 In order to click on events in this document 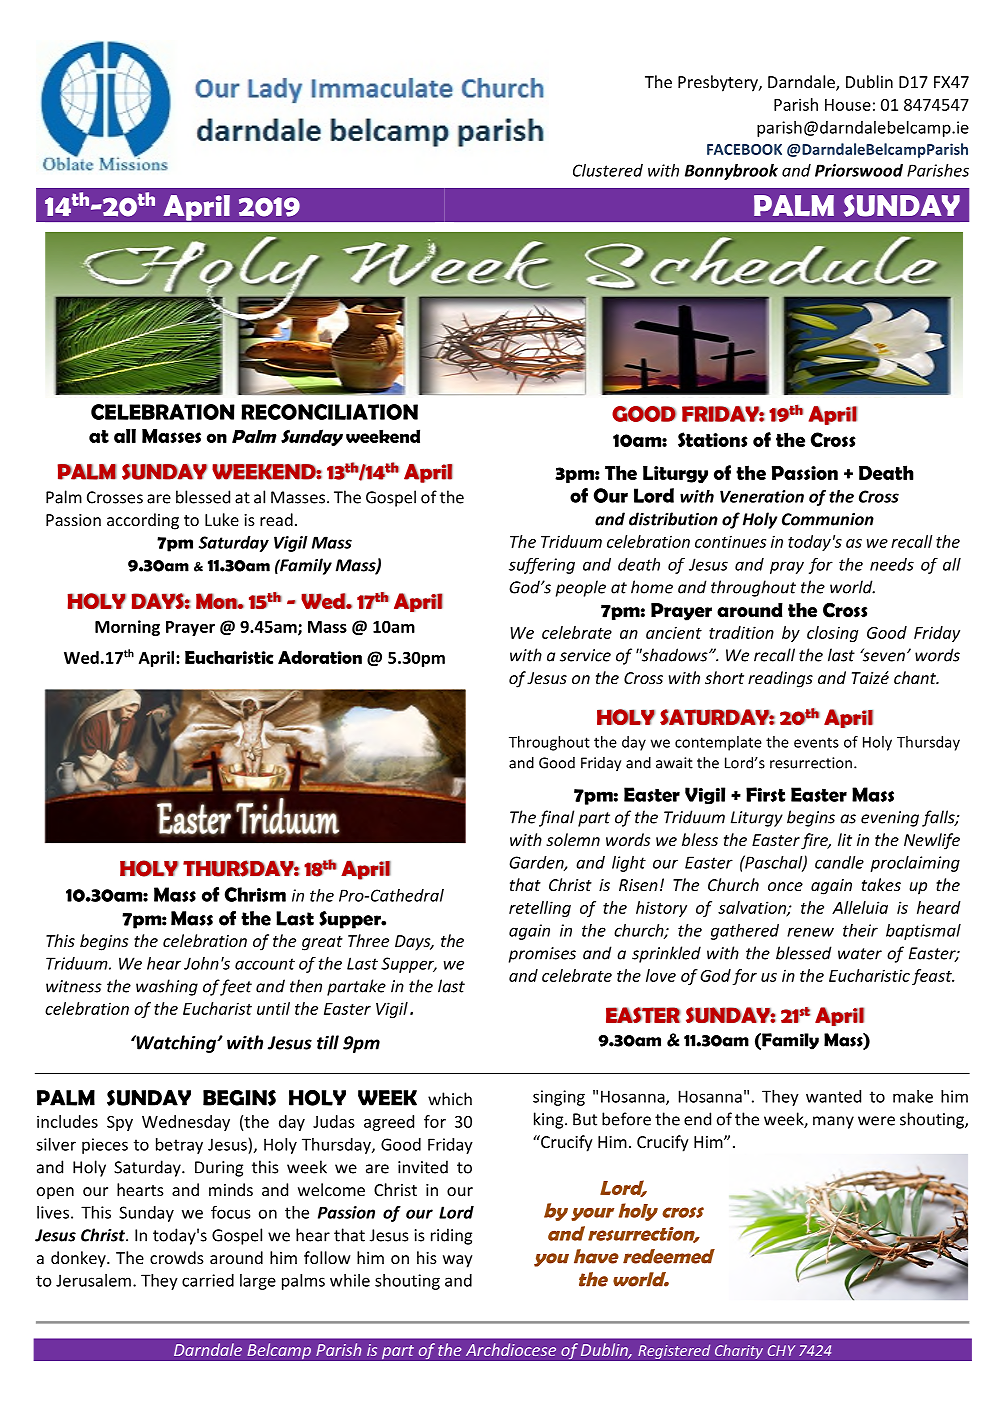, I will do `click(816, 743)`.
